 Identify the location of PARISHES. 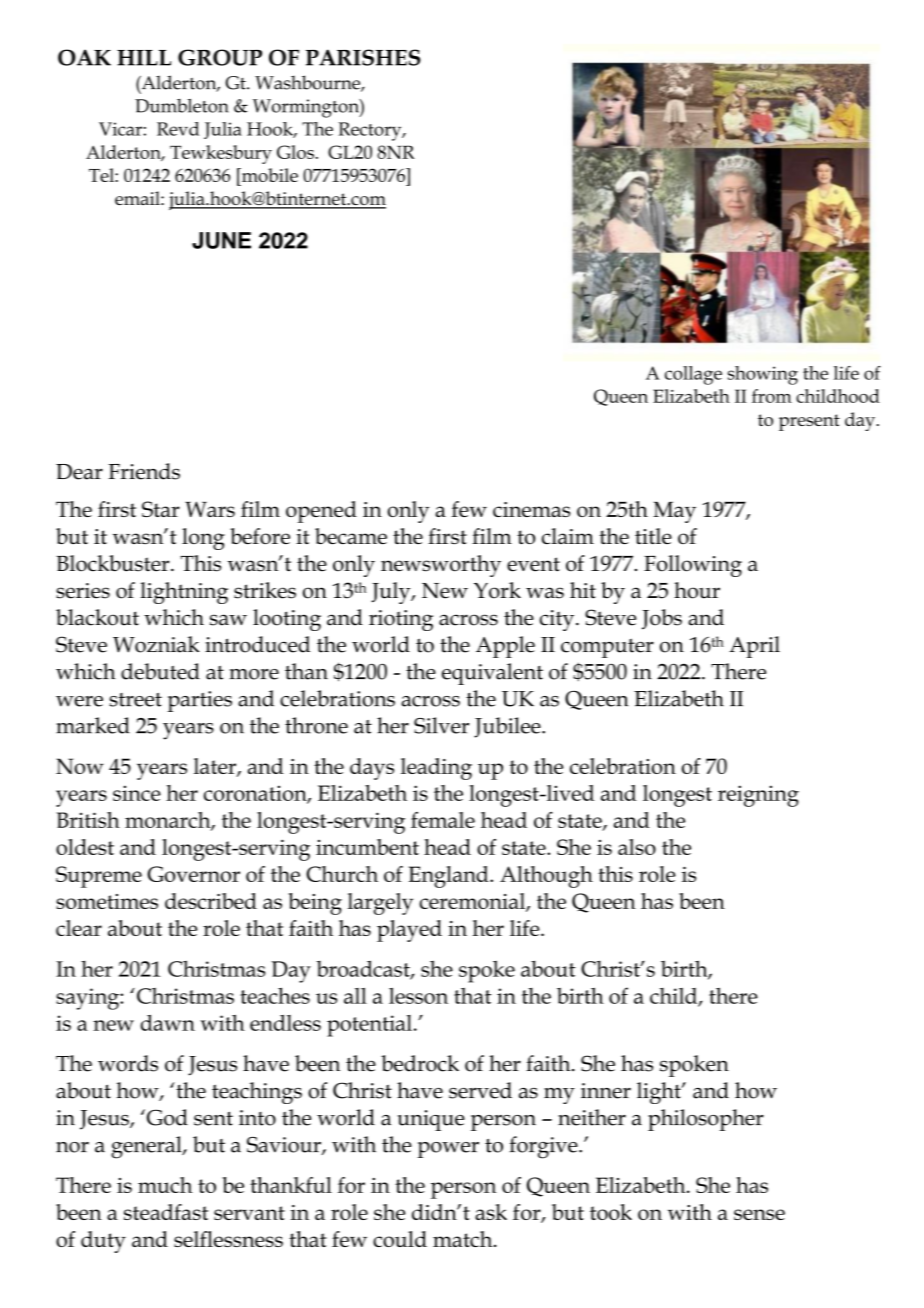
(363, 57).
